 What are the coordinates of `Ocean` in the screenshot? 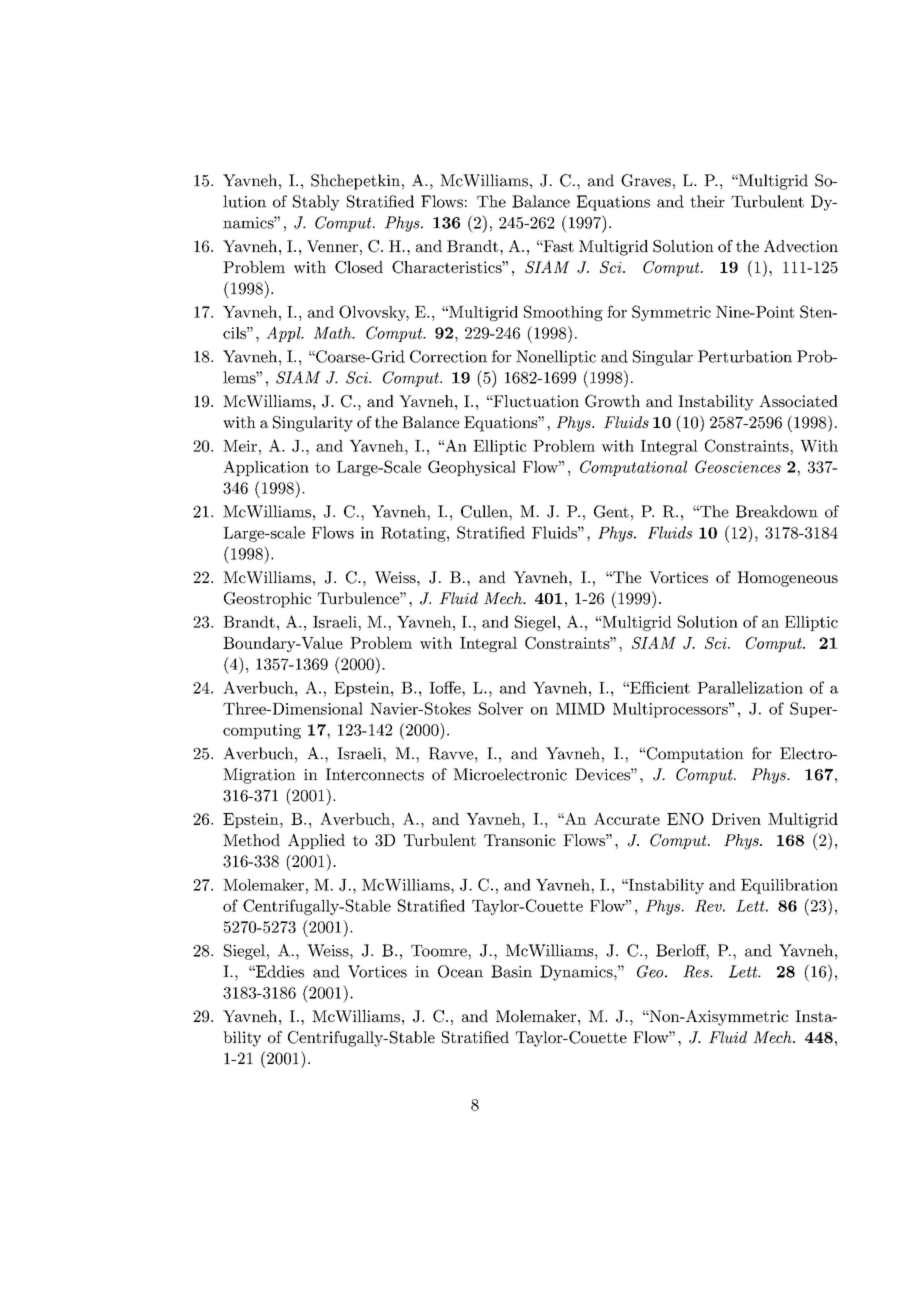 It's located at (460, 971).
